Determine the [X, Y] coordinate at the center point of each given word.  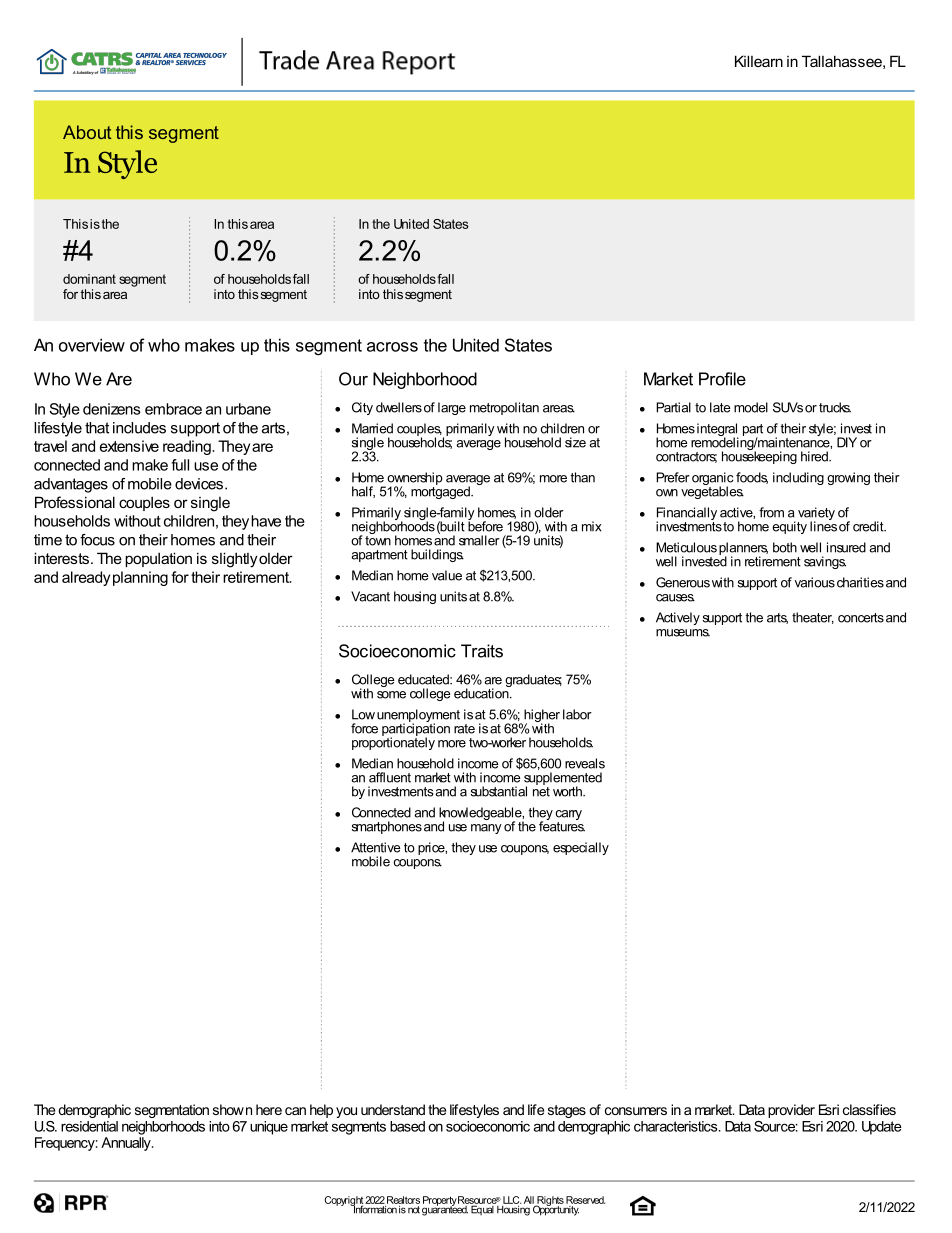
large [452, 408]
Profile [722, 379]
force [364, 728]
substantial [499, 791]
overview [92, 345]
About [87, 132]
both [785, 547]
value [447, 575]
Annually [127, 1144]
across [392, 347]
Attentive [376, 847]
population [158, 559]
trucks [835, 407]
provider [791, 1111]
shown [232, 1109]
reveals [585, 763]
